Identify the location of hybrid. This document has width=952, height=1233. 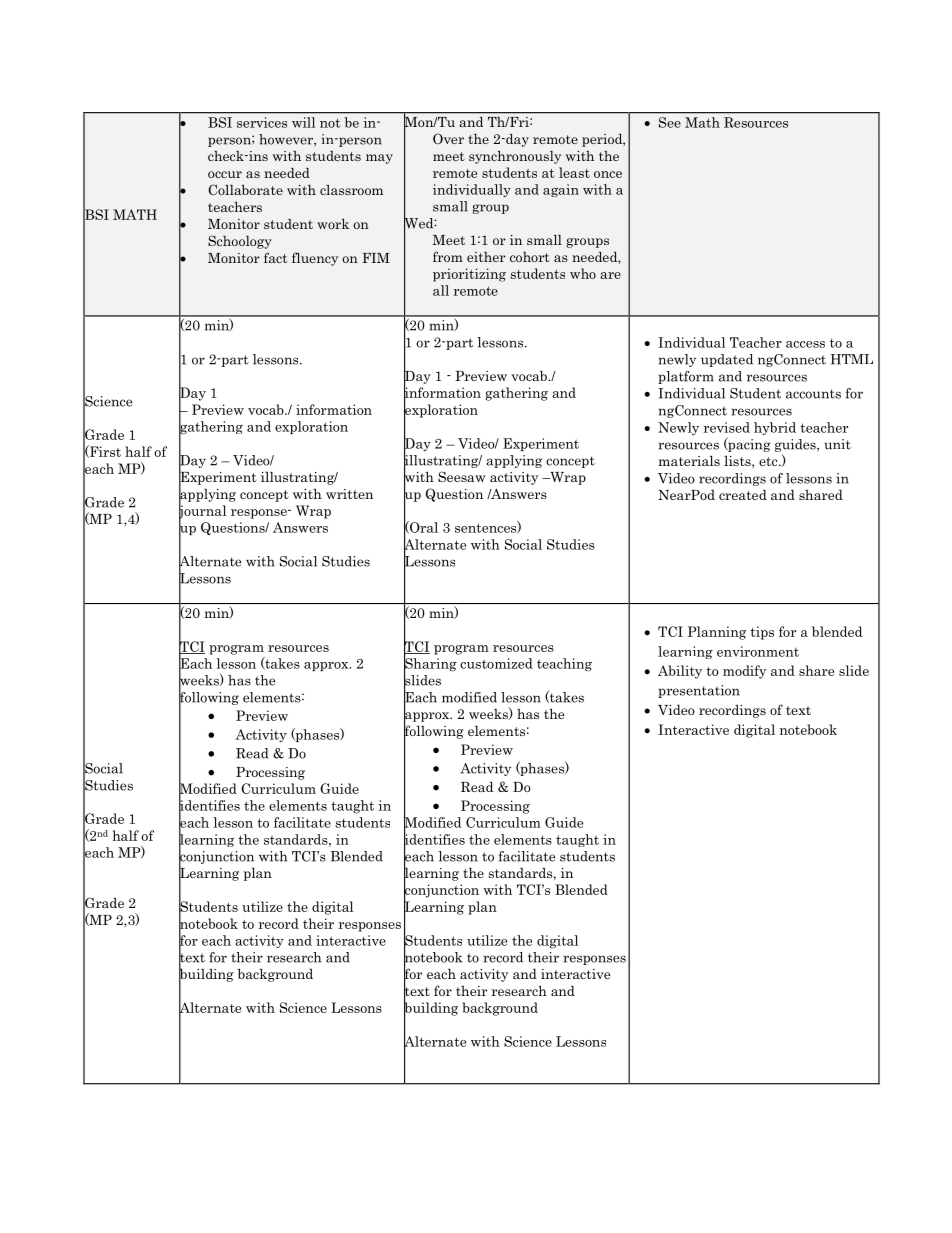
(775, 428).
